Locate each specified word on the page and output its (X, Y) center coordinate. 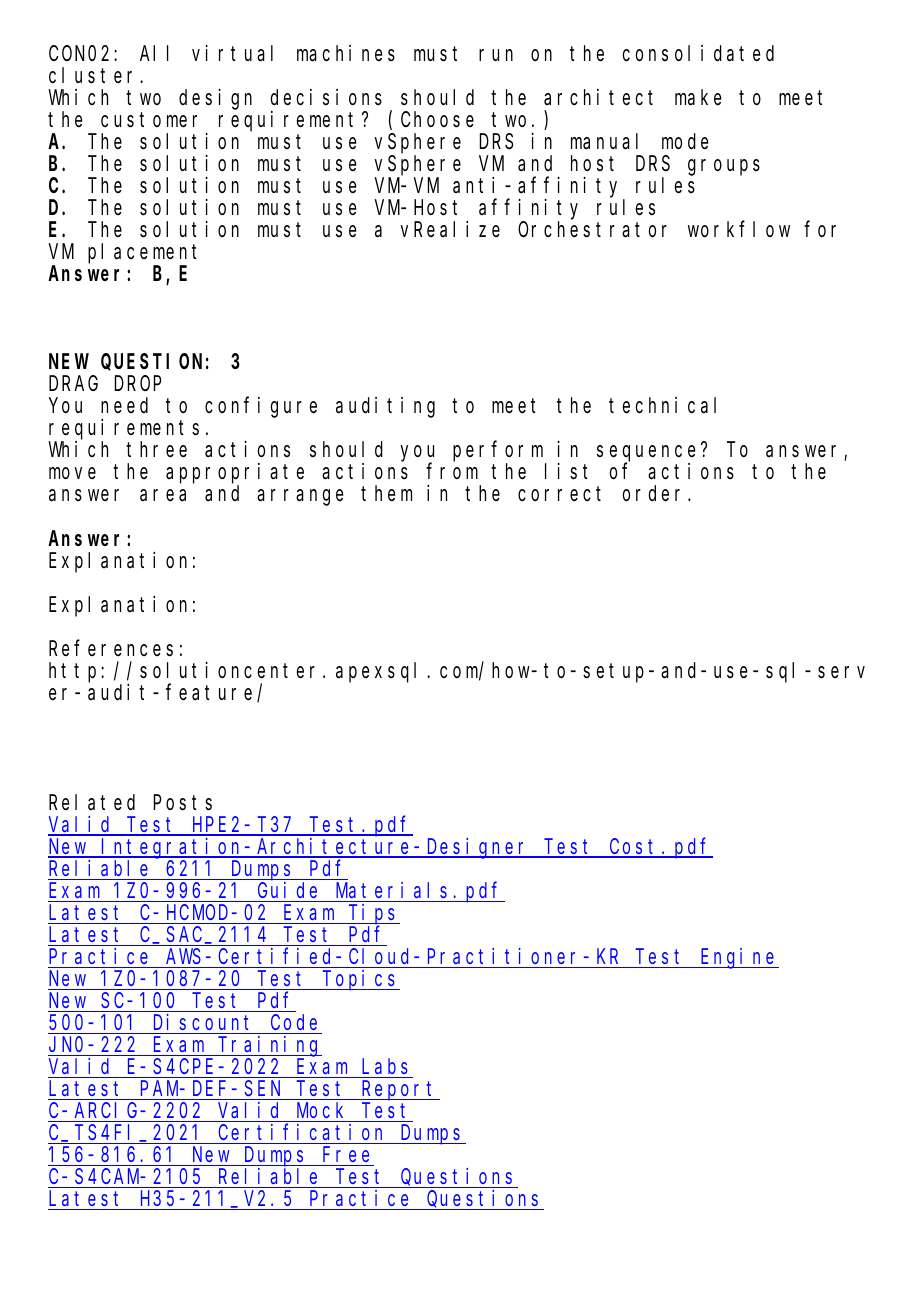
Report (399, 1091)
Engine (739, 958)
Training (269, 1046)
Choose (437, 119)
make (698, 97)
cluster (95, 75)
